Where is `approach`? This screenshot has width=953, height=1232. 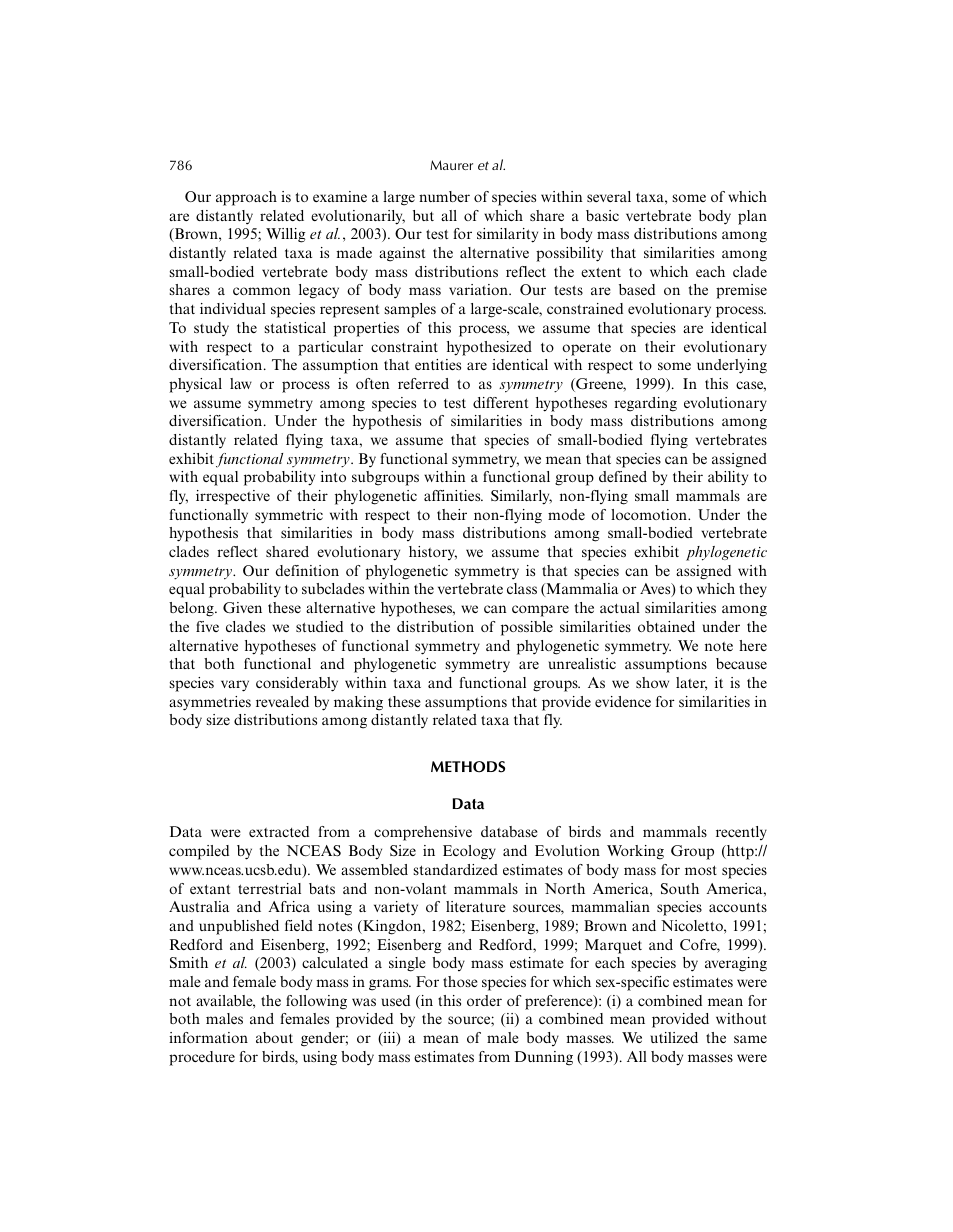
approach is located at coordinates (246, 198).
